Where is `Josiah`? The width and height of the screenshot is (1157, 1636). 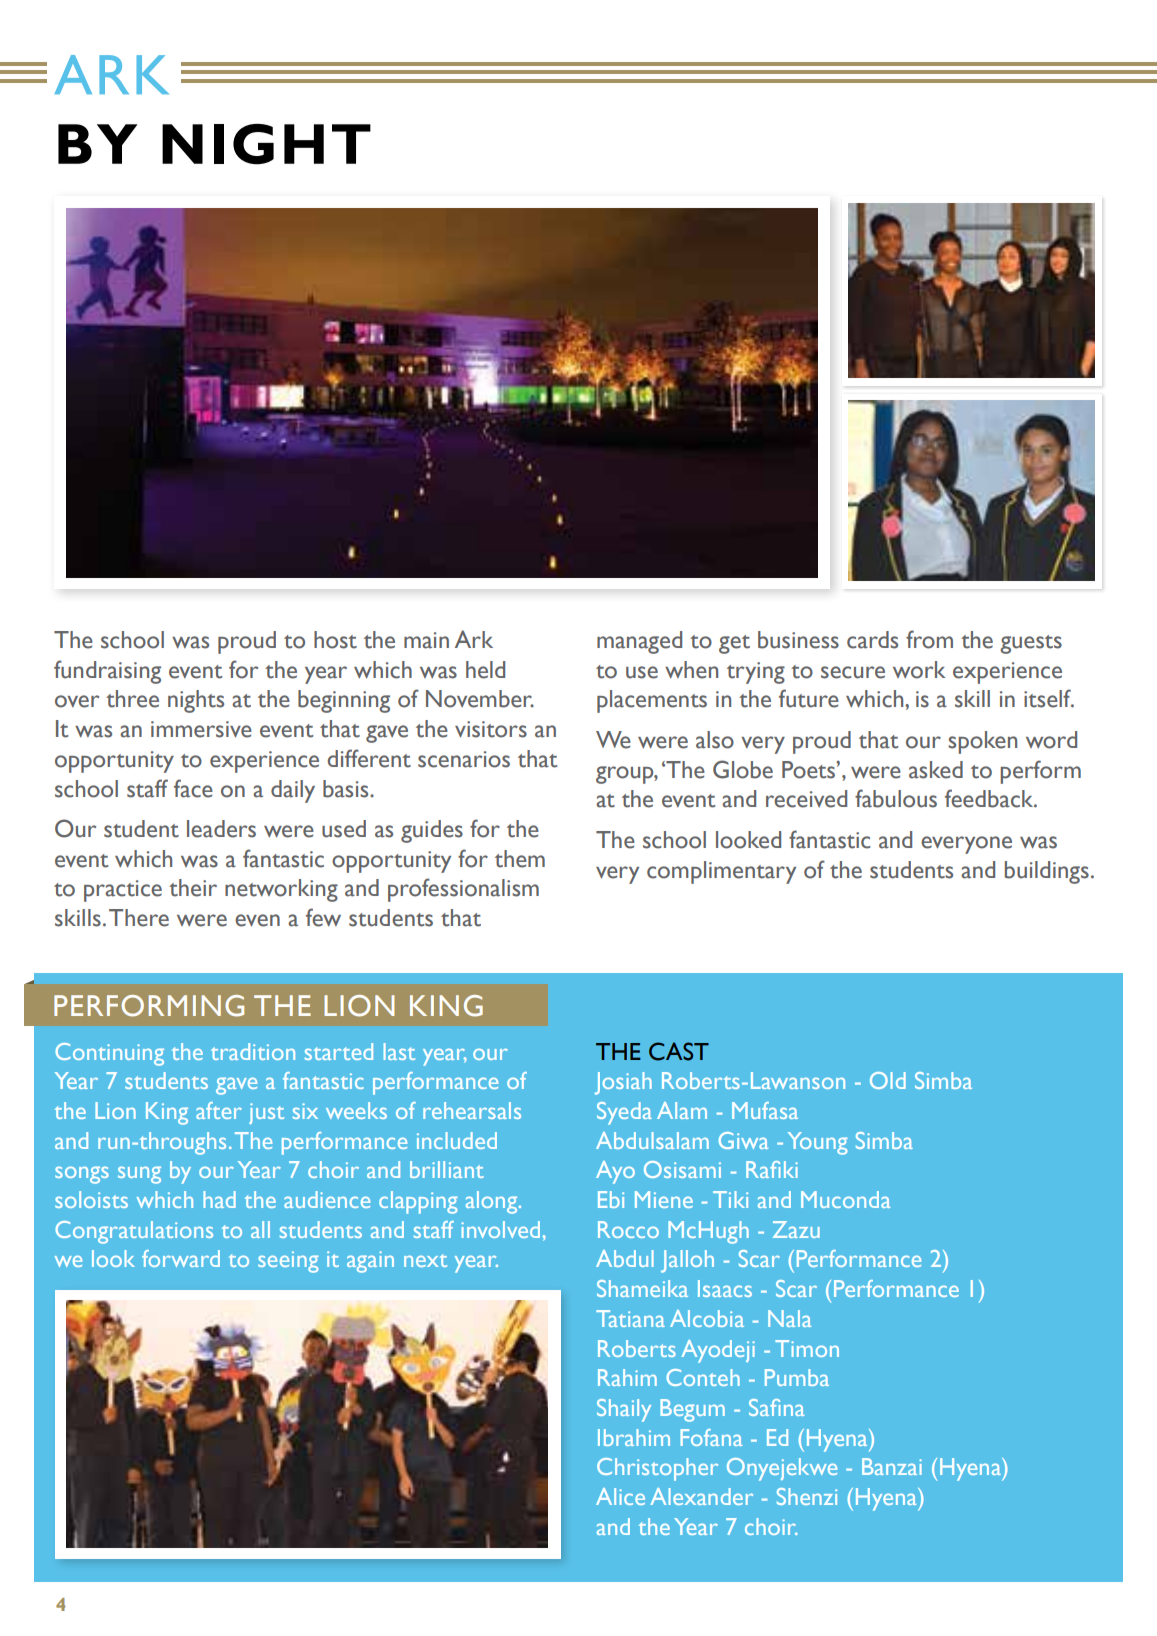
Josiah is located at coordinates (623, 1083).
